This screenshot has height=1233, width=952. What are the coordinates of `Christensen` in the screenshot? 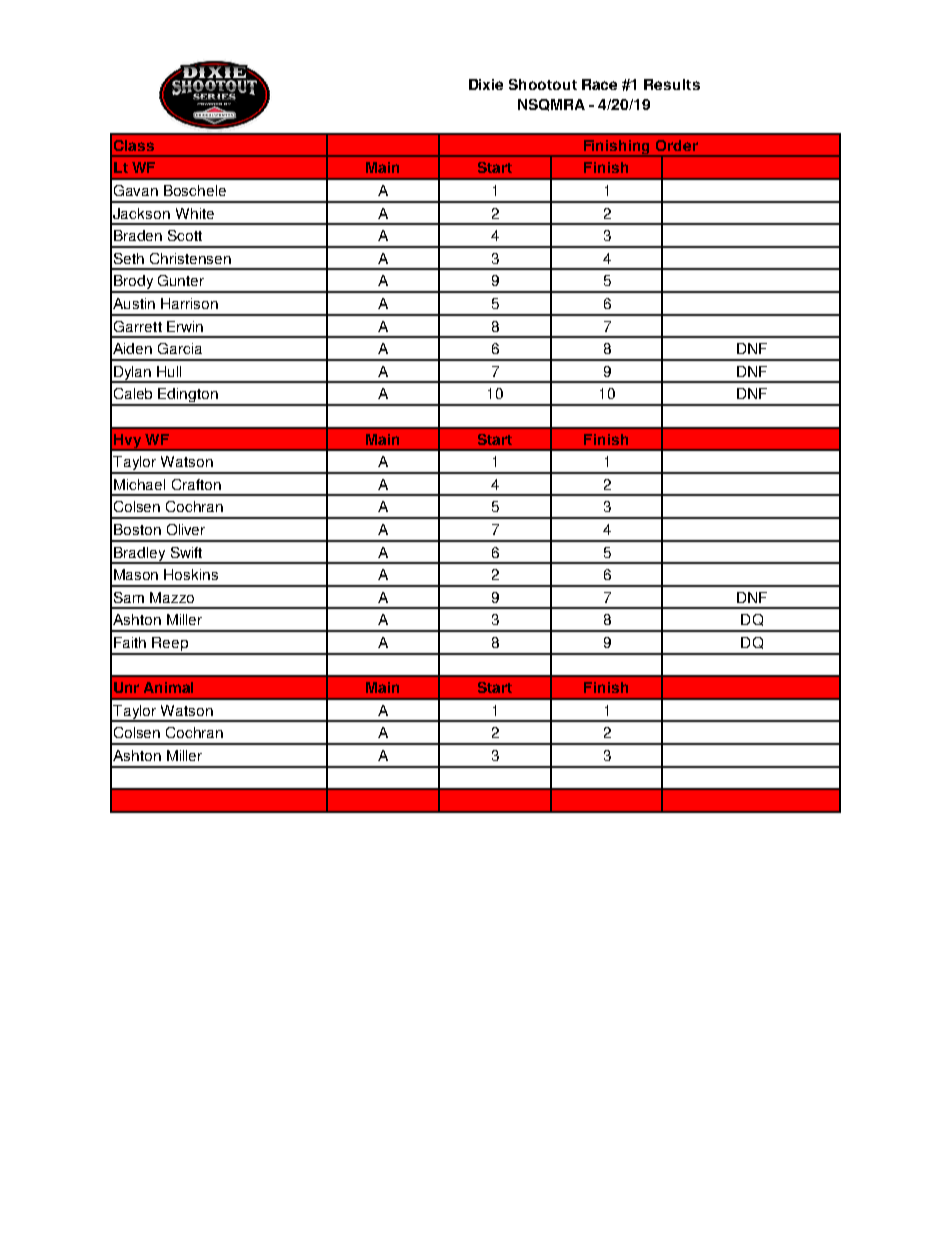 It's located at (190, 258).
